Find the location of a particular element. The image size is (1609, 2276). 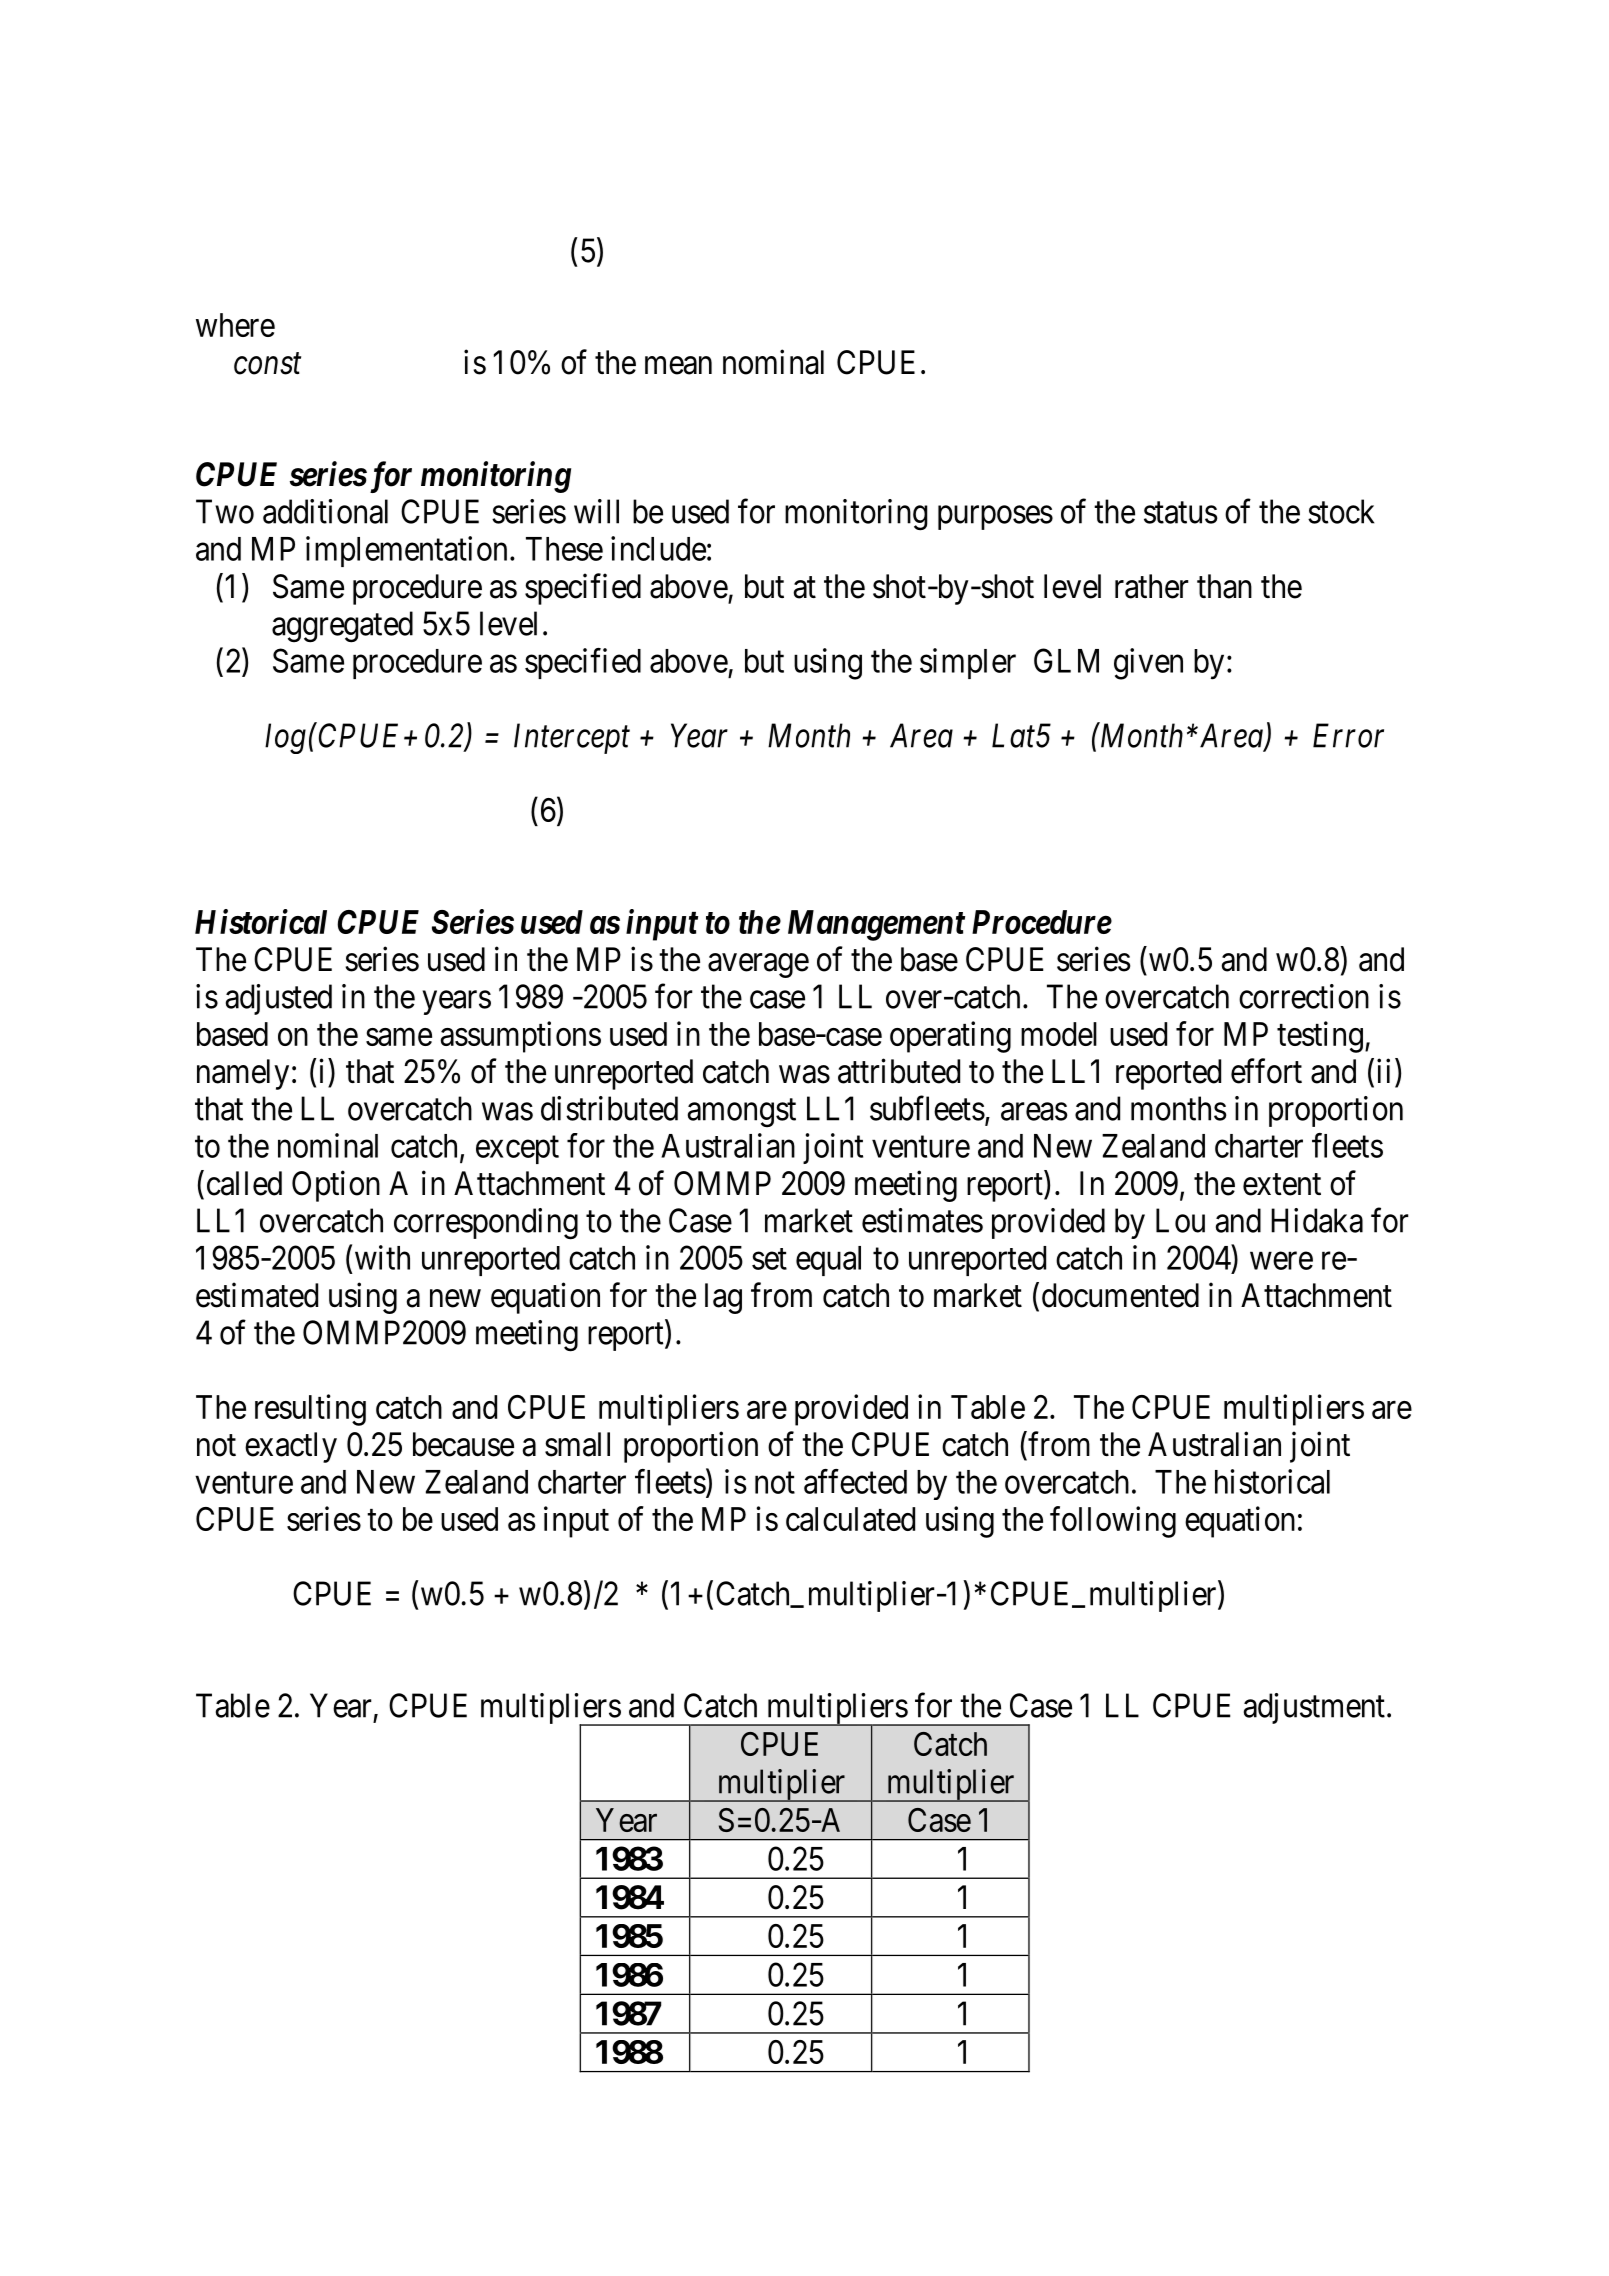

Lou is located at coordinates (1180, 1220).
